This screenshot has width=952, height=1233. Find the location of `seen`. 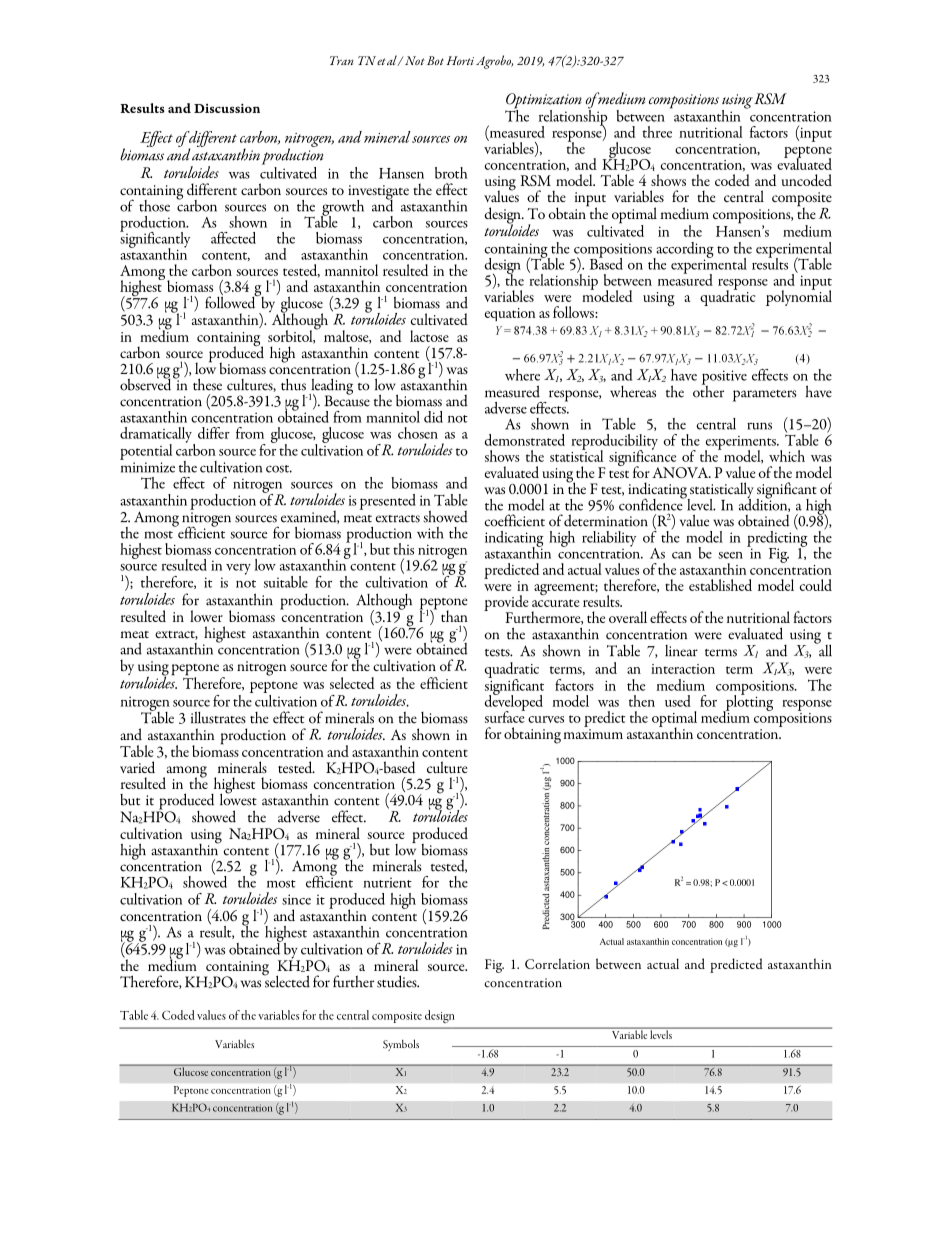

seen is located at coordinates (730, 555).
